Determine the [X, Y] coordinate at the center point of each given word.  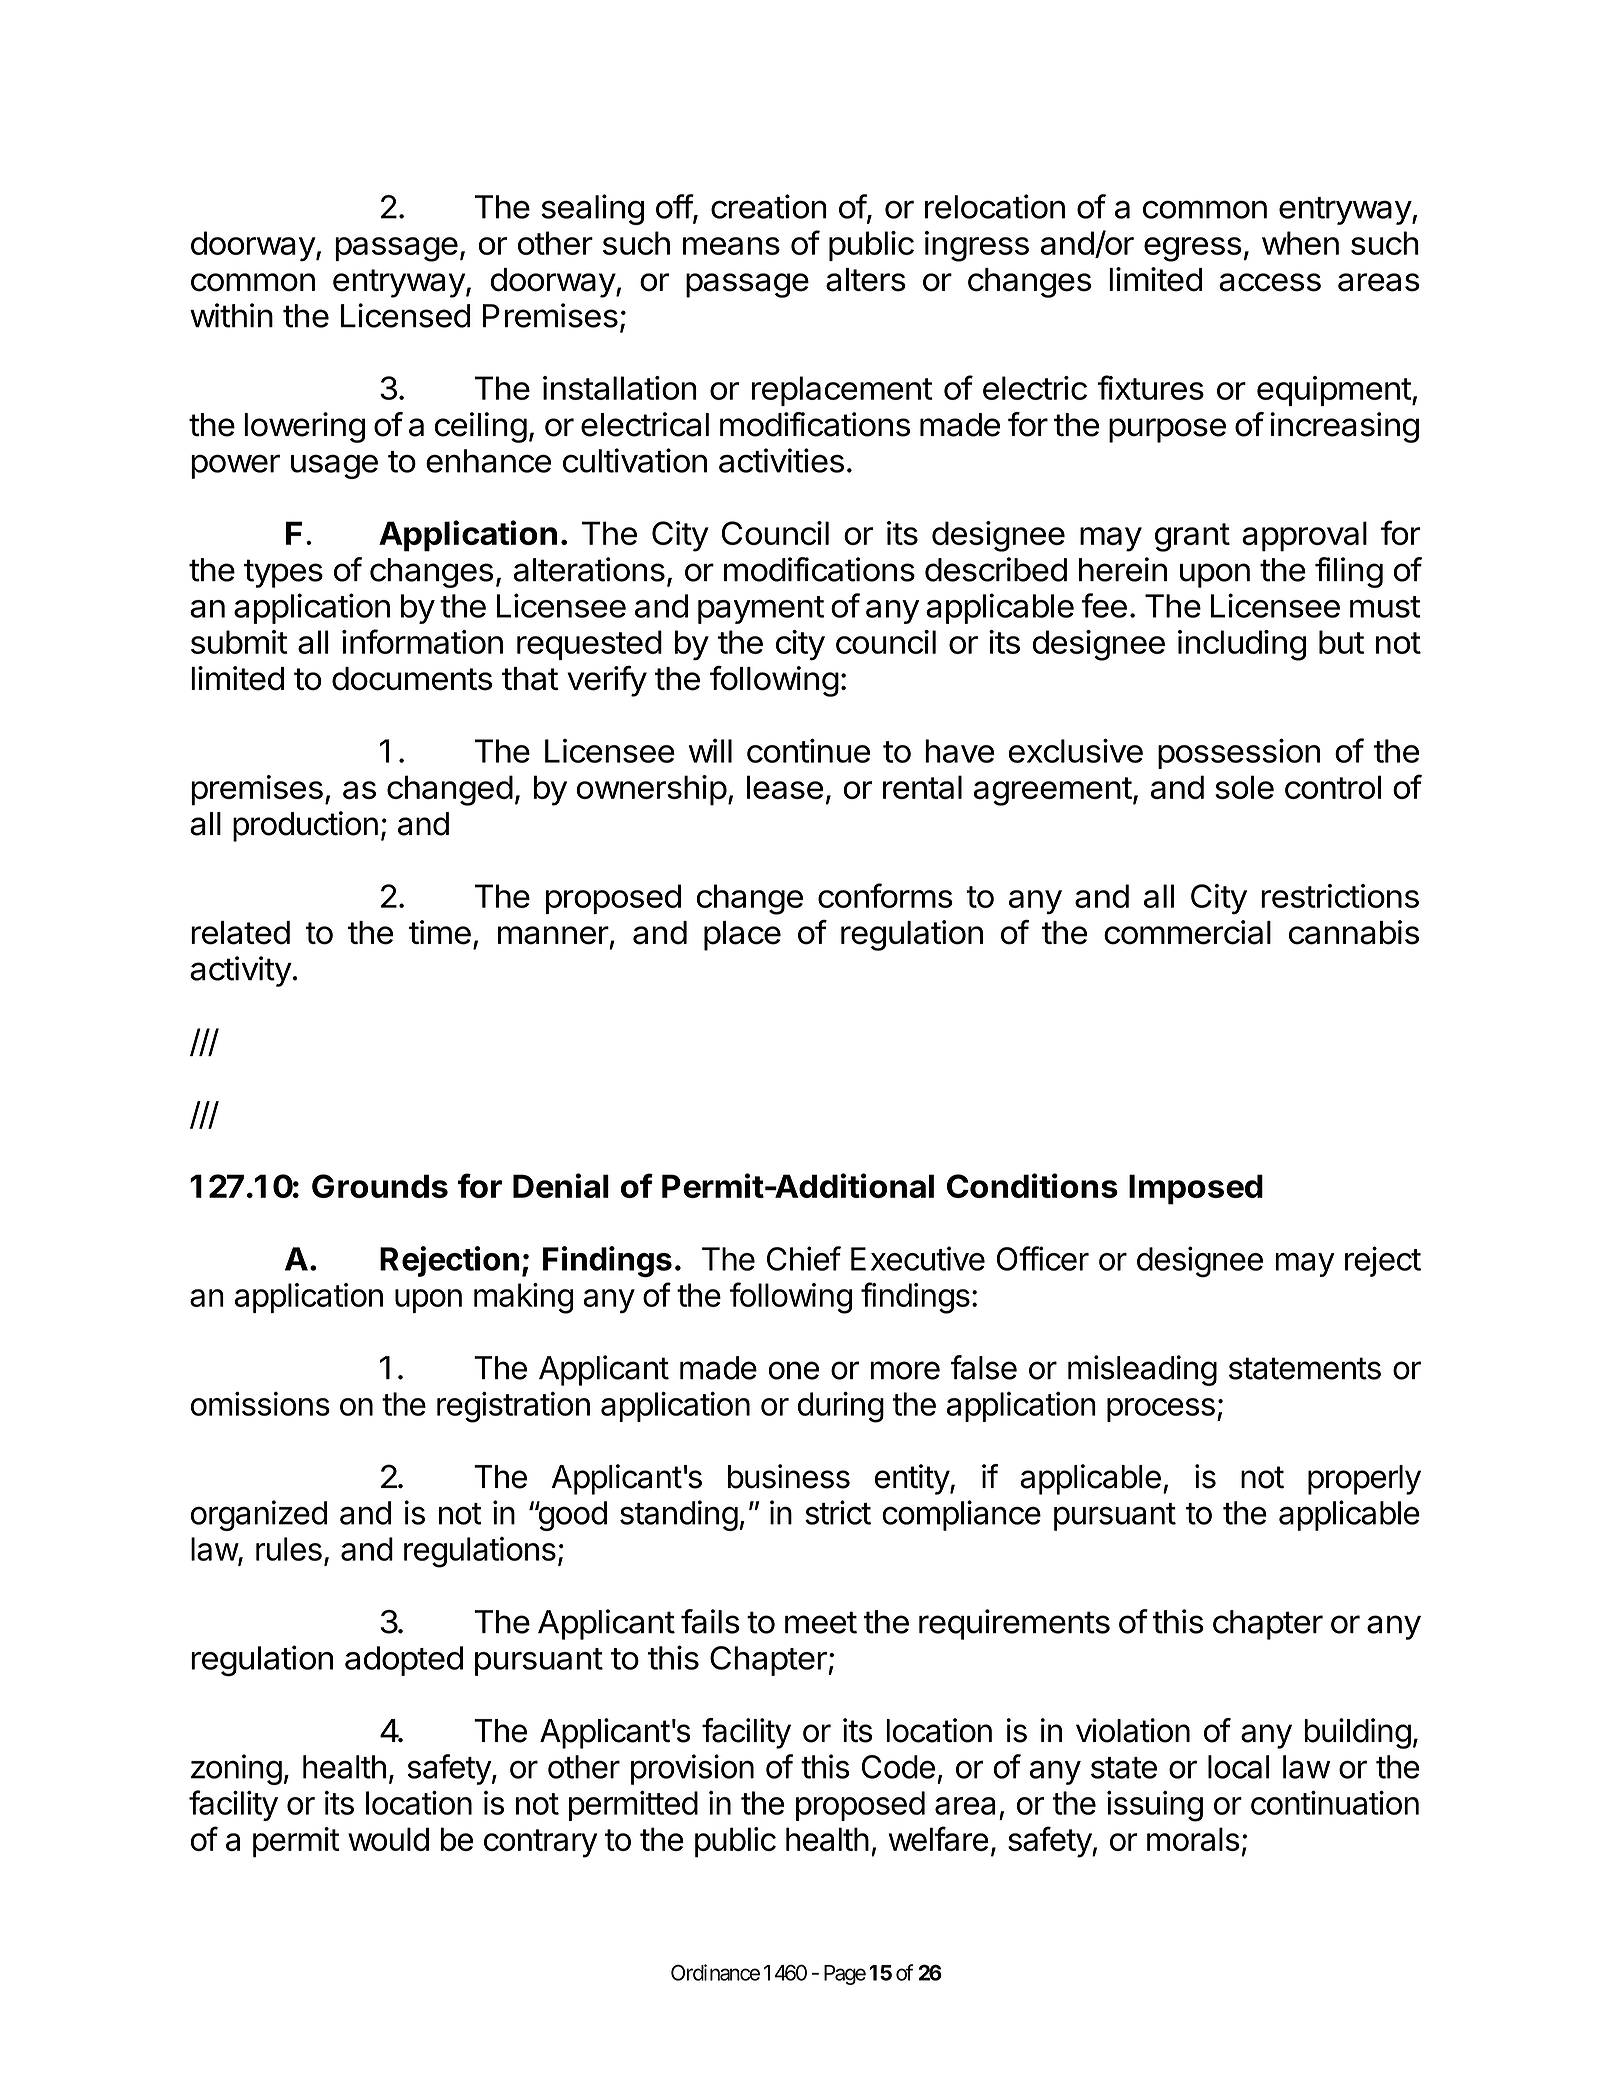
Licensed [406, 315]
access [1270, 282]
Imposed [1196, 1189]
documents [412, 679]
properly [1364, 1480]
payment [761, 610]
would [388, 1839]
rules [289, 1549]
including [1242, 645]
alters [866, 280]
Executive [918, 1258]
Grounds [380, 1186]
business [789, 1476]
